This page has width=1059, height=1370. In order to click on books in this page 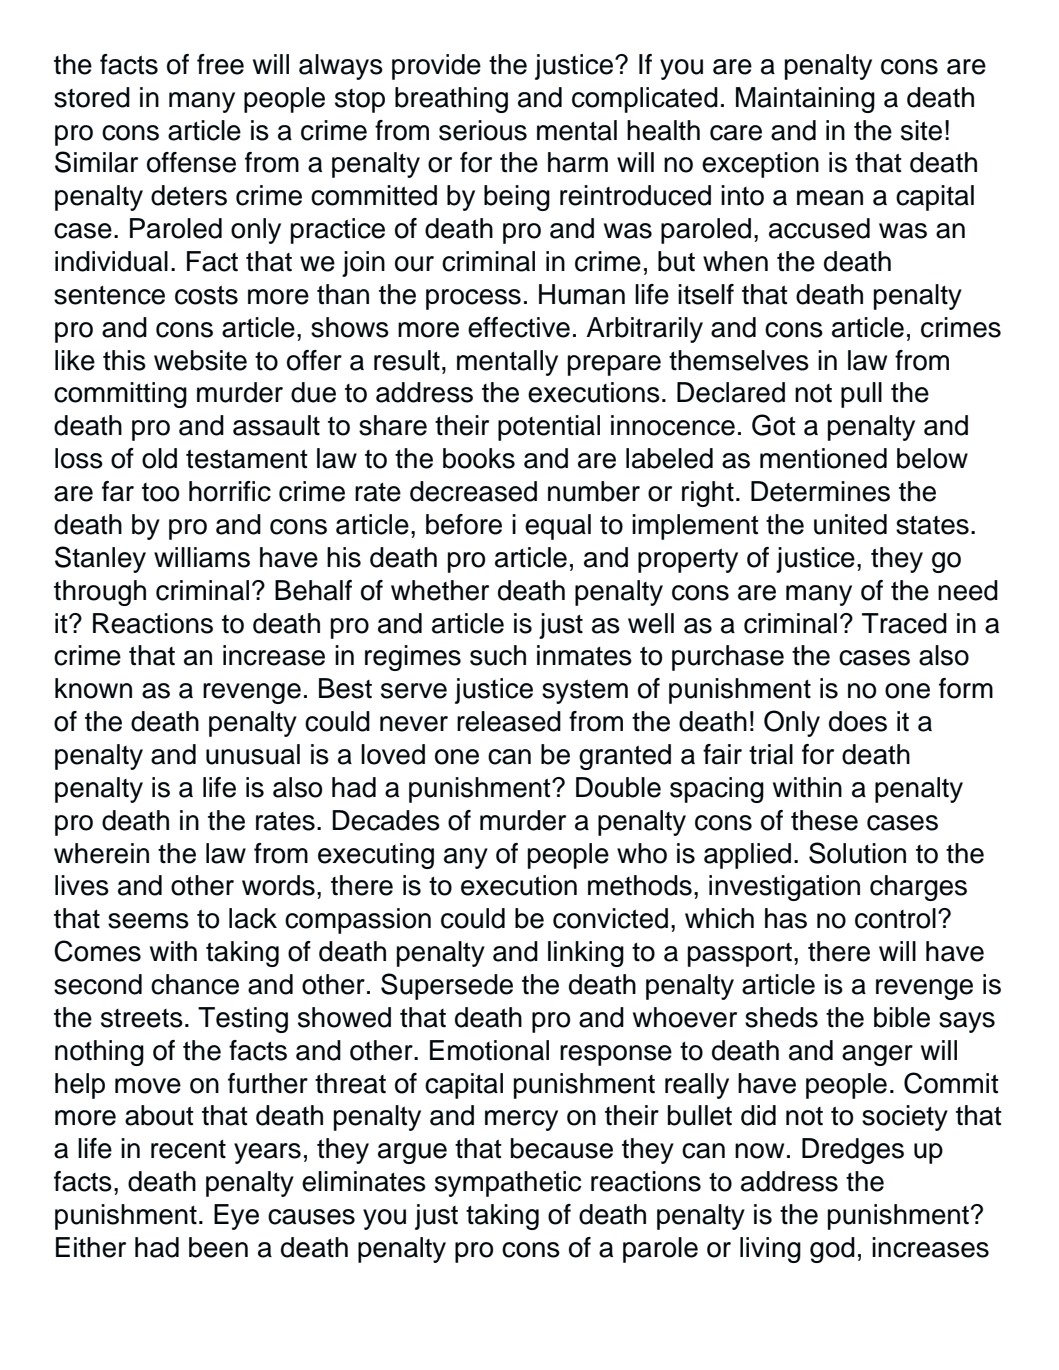, I will do `click(479, 458)`.
